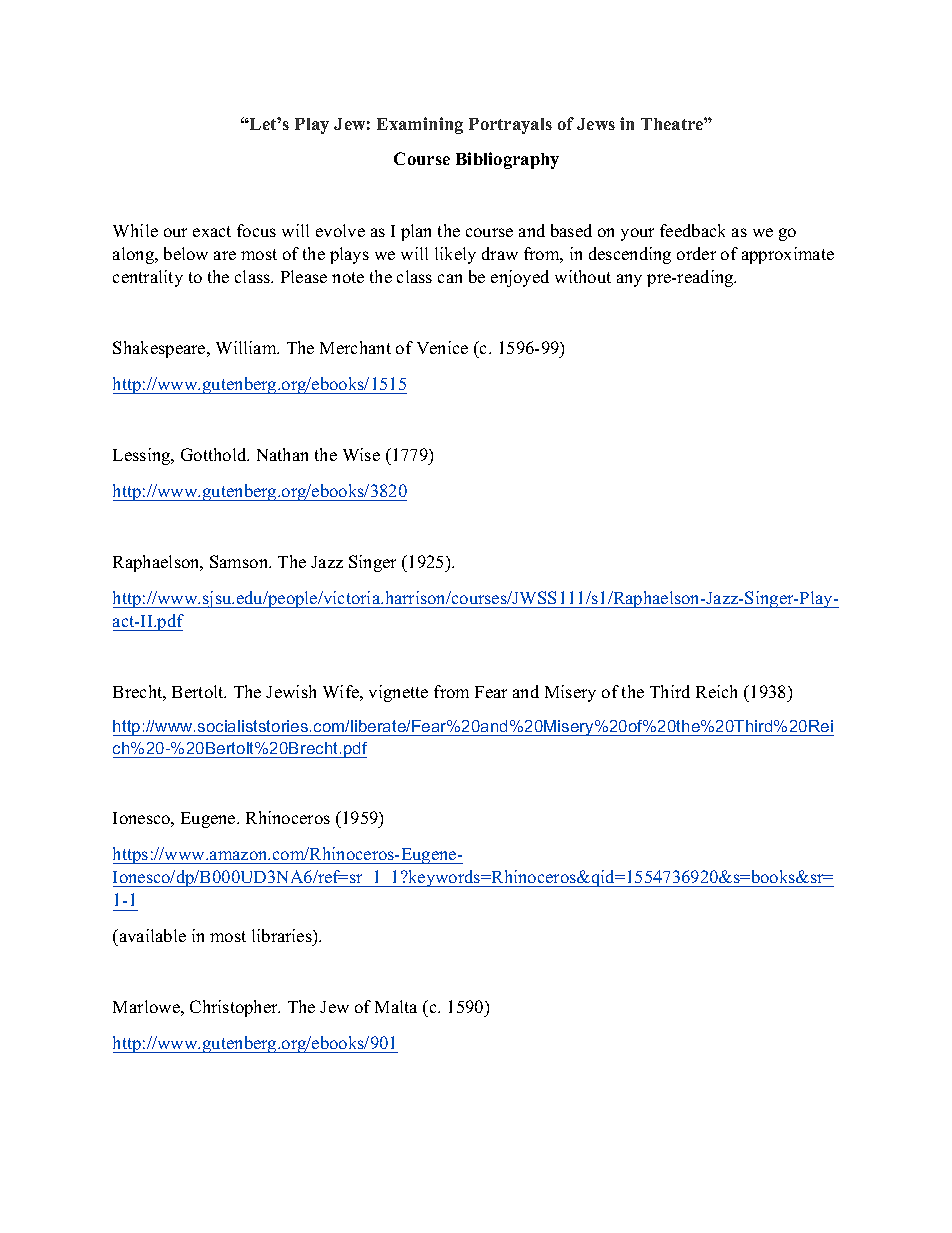 The image size is (952, 1233). What do you see at coordinates (361, 454) in the screenshot?
I see `Wise` at bounding box center [361, 454].
